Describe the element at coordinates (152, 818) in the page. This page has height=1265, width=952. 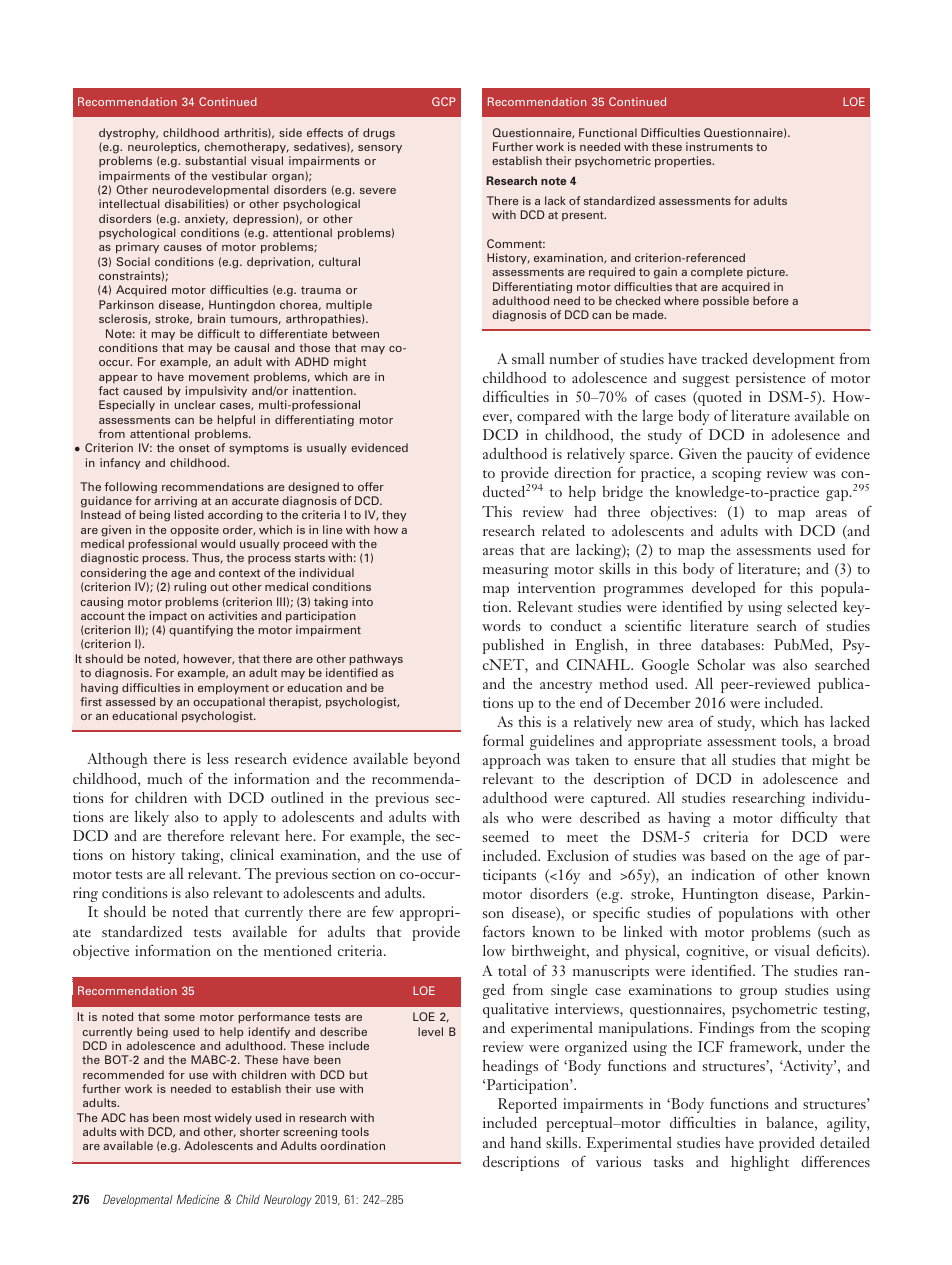
I see `likely` at that location.
